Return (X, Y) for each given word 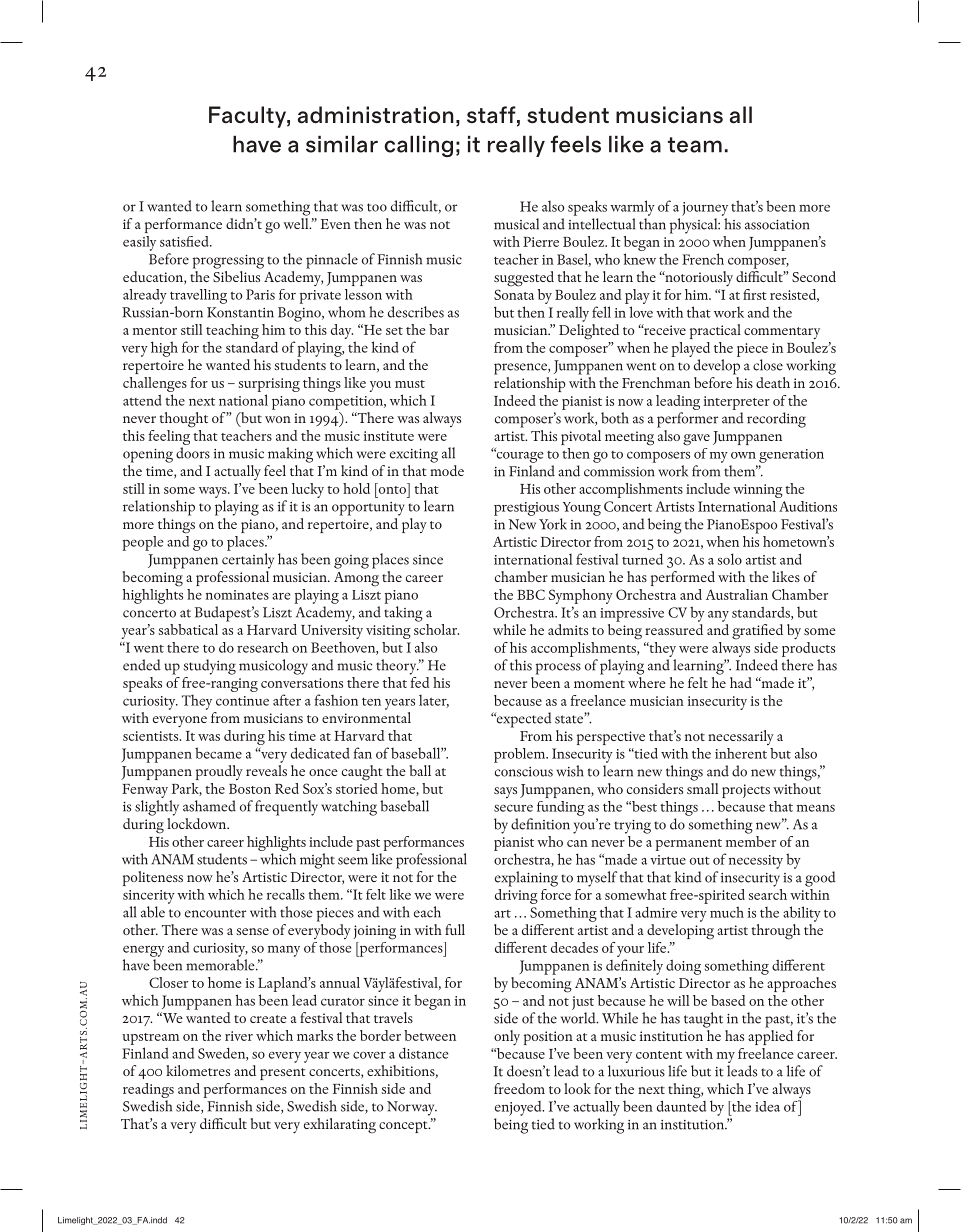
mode (447, 470)
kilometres (198, 1070)
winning (758, 491)
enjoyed (519, 1108)
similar (342, 144)
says (505, 792)
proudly (219, 772)
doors (193, 453)
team (695, 145)
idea (767, 1106)
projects (746, 791)
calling (418, 146)
